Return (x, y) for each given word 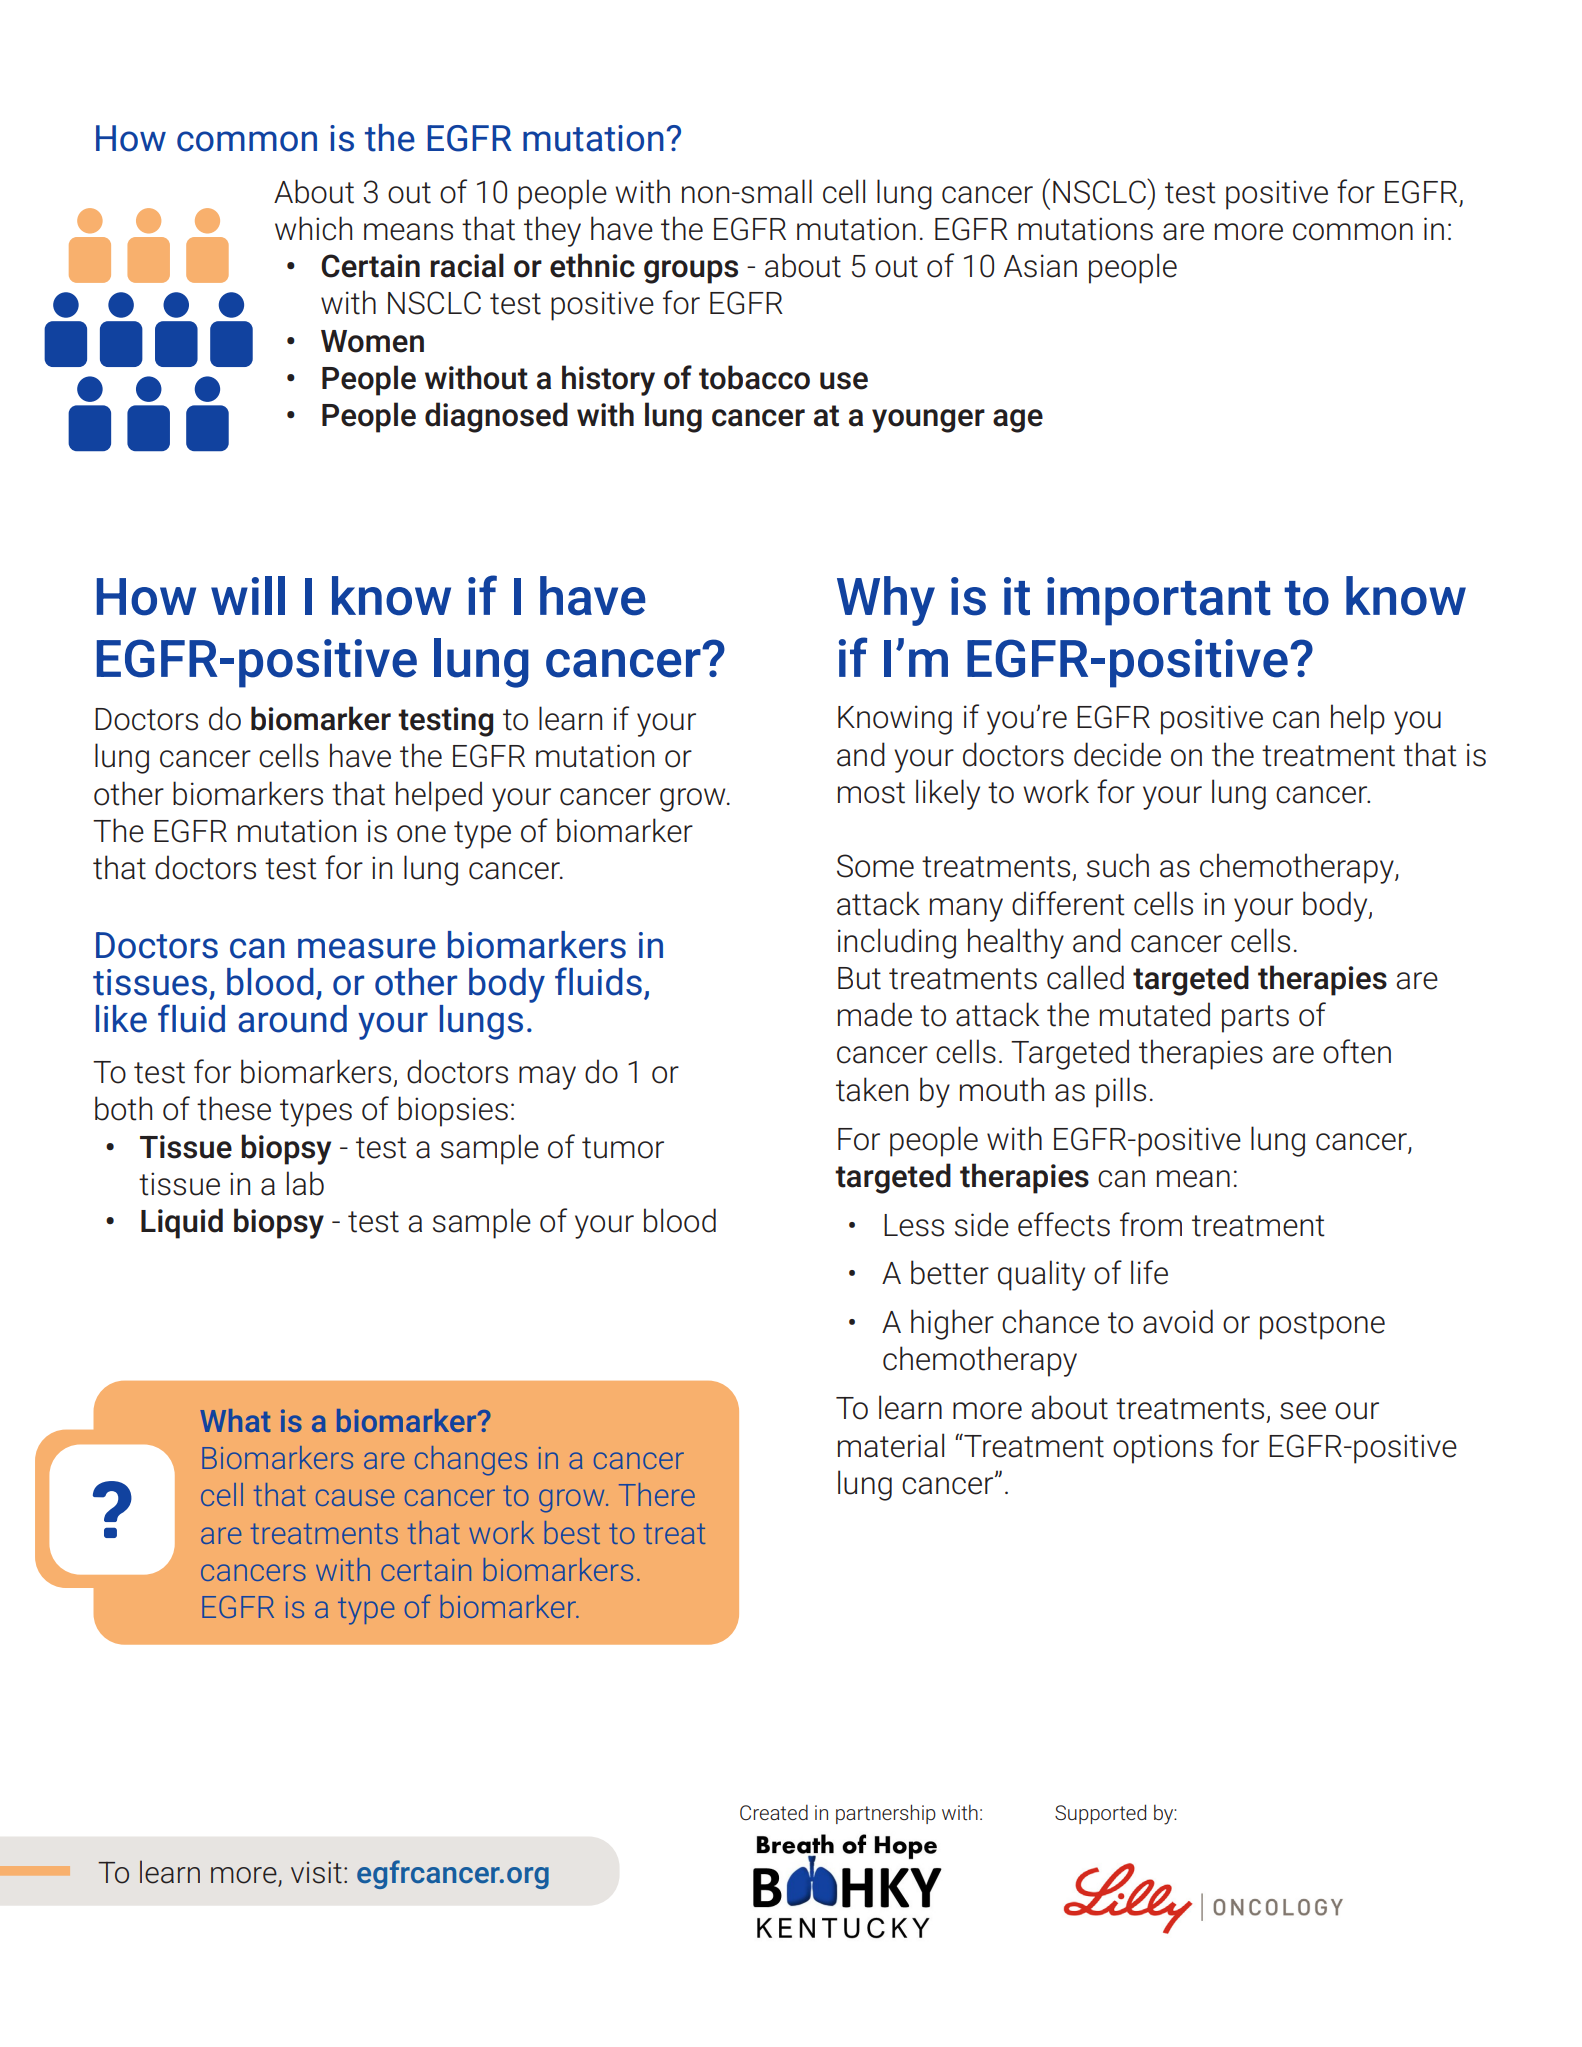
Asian (1040, 266)
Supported (1100, 1814)
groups (691, 272)
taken (872, 1089)
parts (1255, 1019)
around (292, 1019)
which (313, 228)
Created (774, 1812)
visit (316, 1872)
